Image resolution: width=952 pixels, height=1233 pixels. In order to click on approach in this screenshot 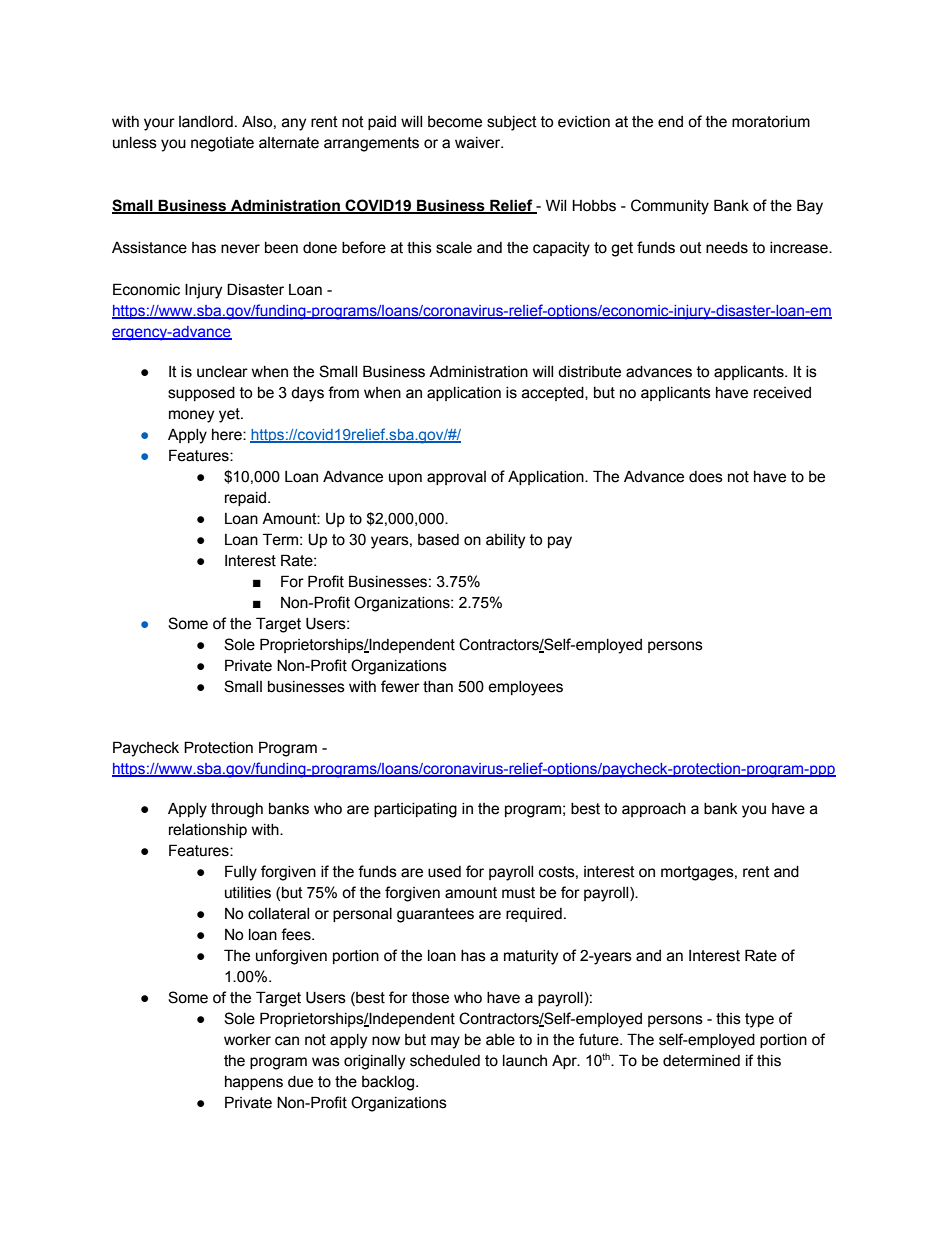, I will do `click(654, 810)`.
